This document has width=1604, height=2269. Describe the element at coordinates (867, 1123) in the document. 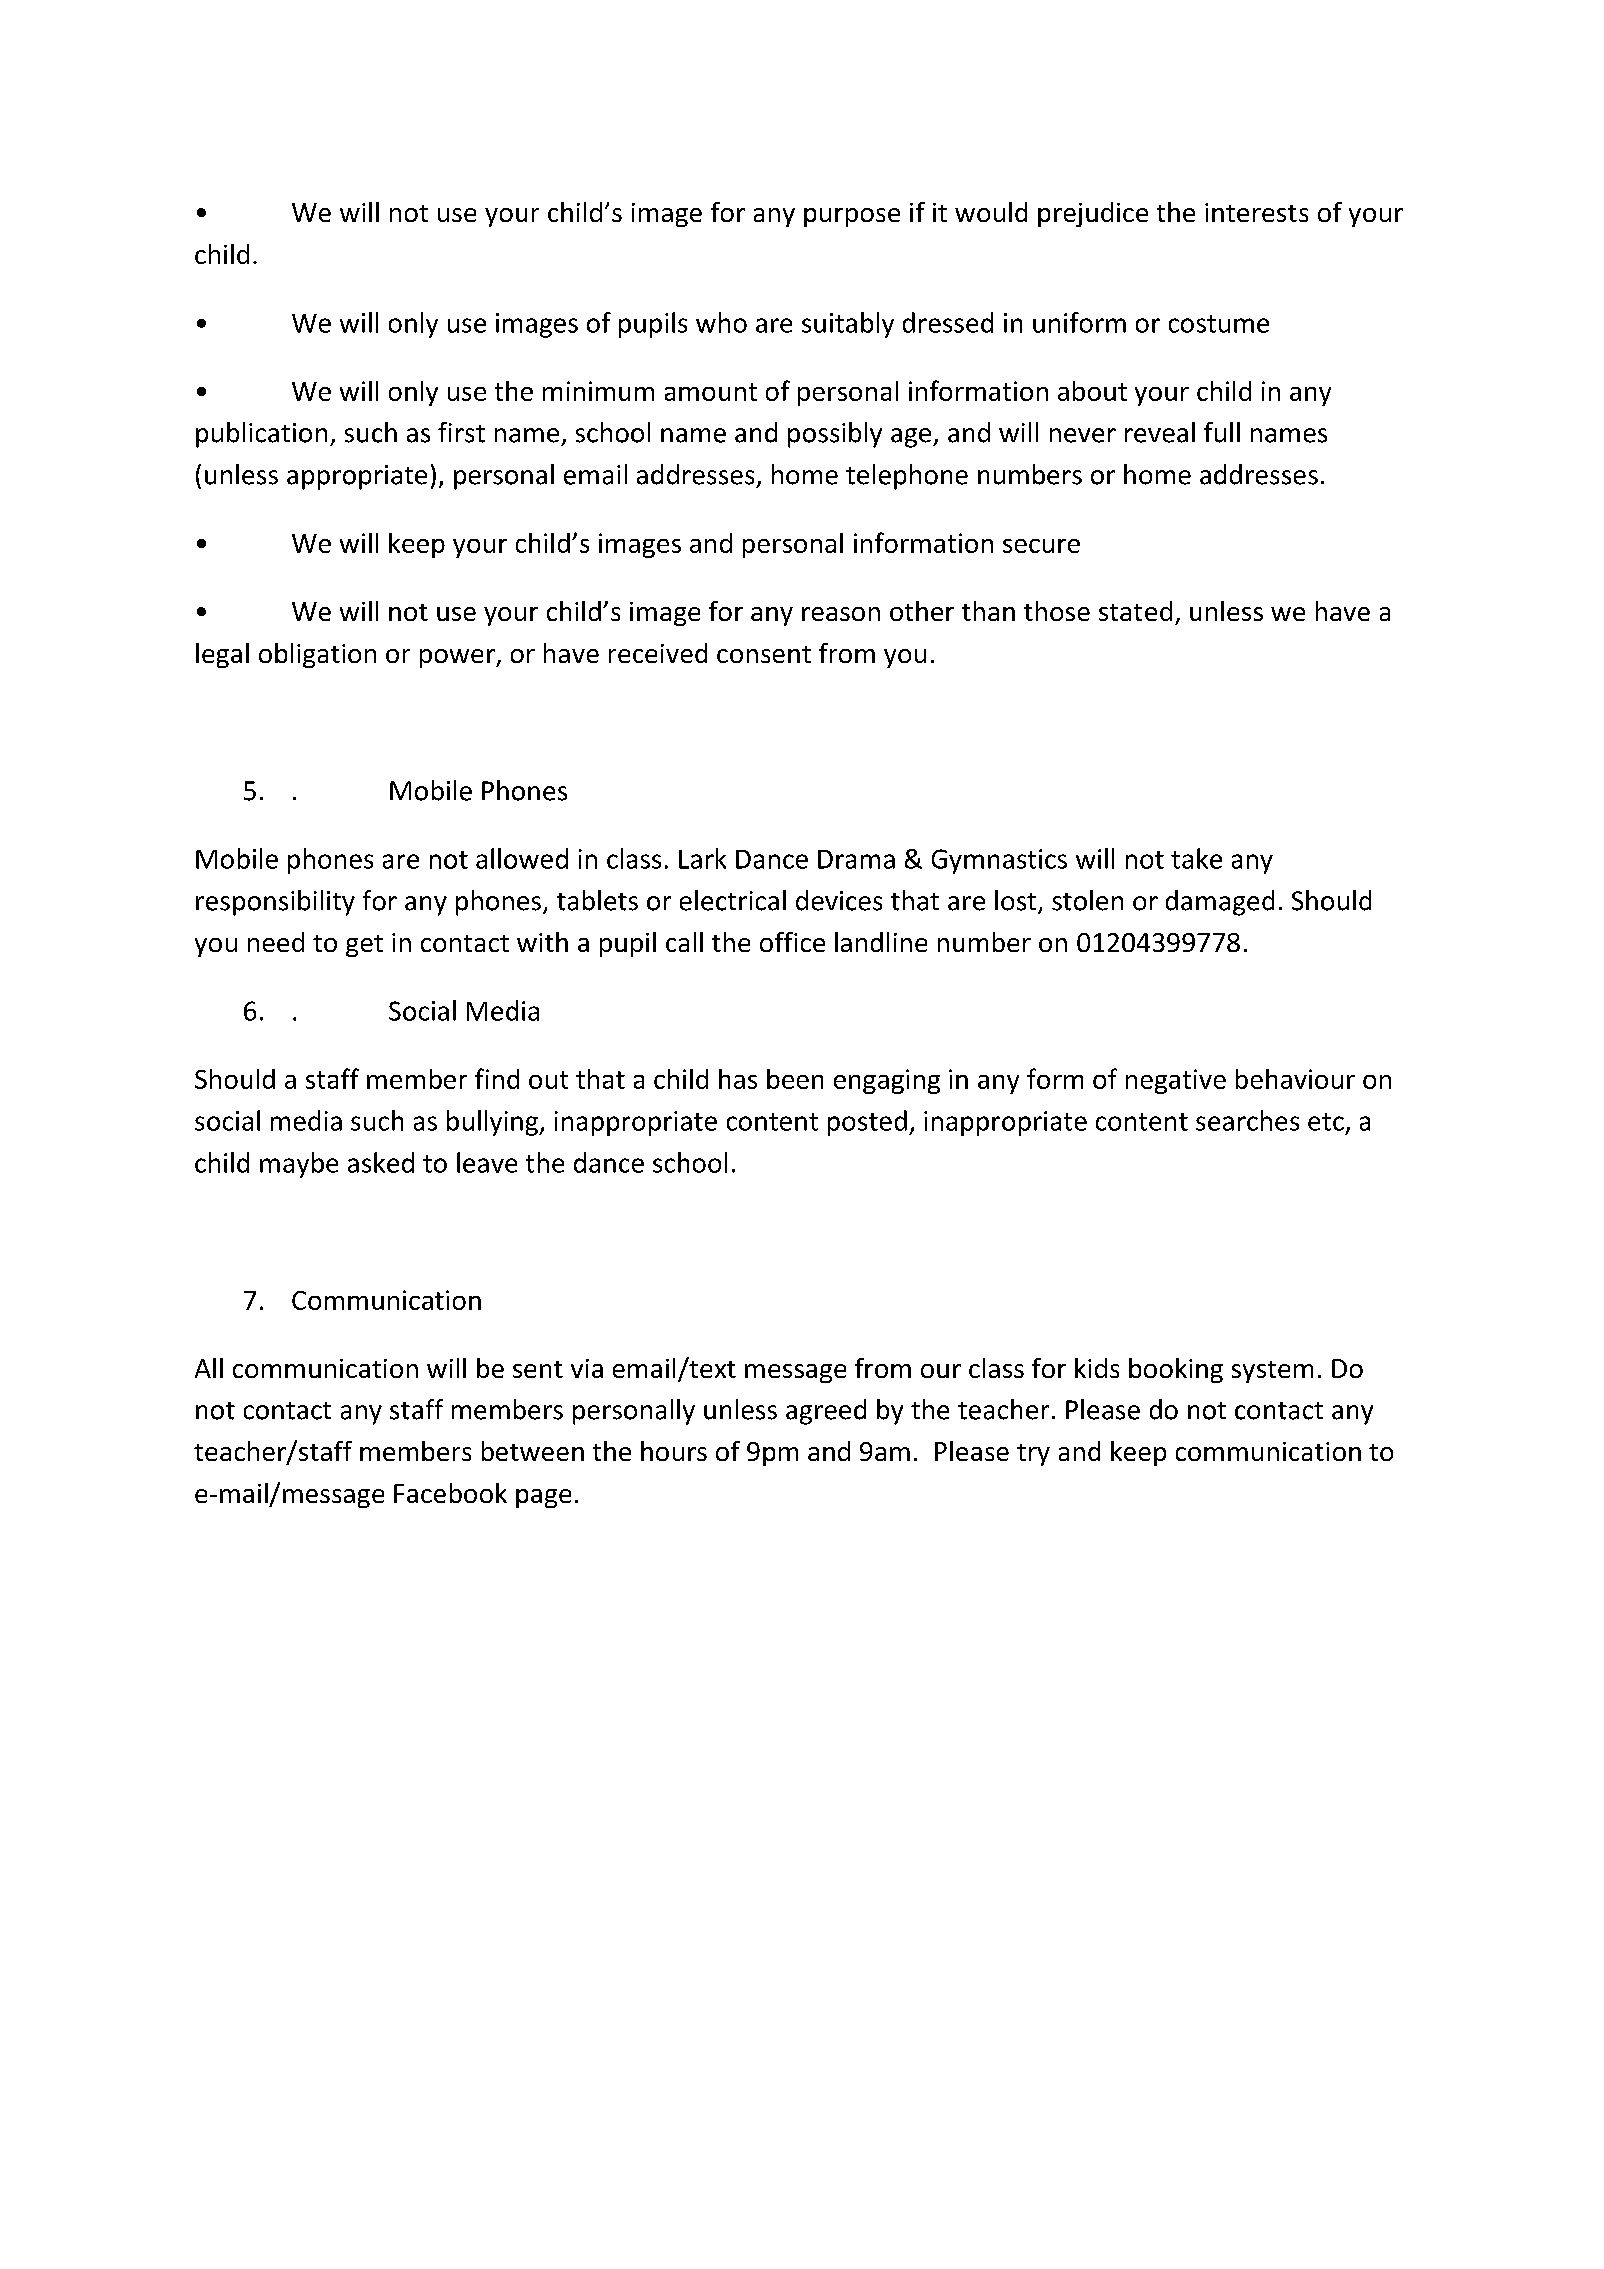

I see `posted` at that location.
